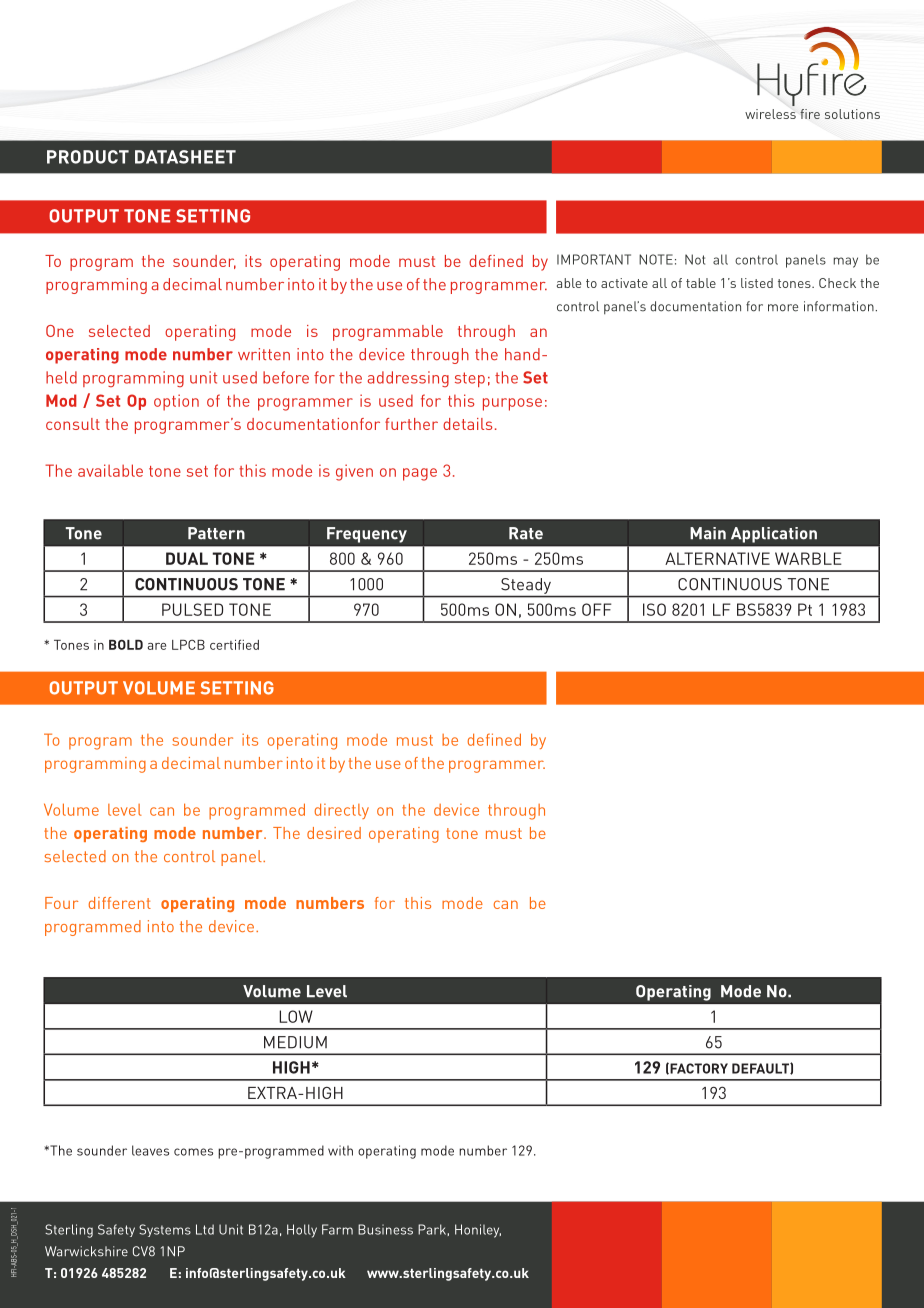 Image resolution: width=924 pixels, height=1308 pixels. I want to click on IMPORTANT, so click(594, 259).
